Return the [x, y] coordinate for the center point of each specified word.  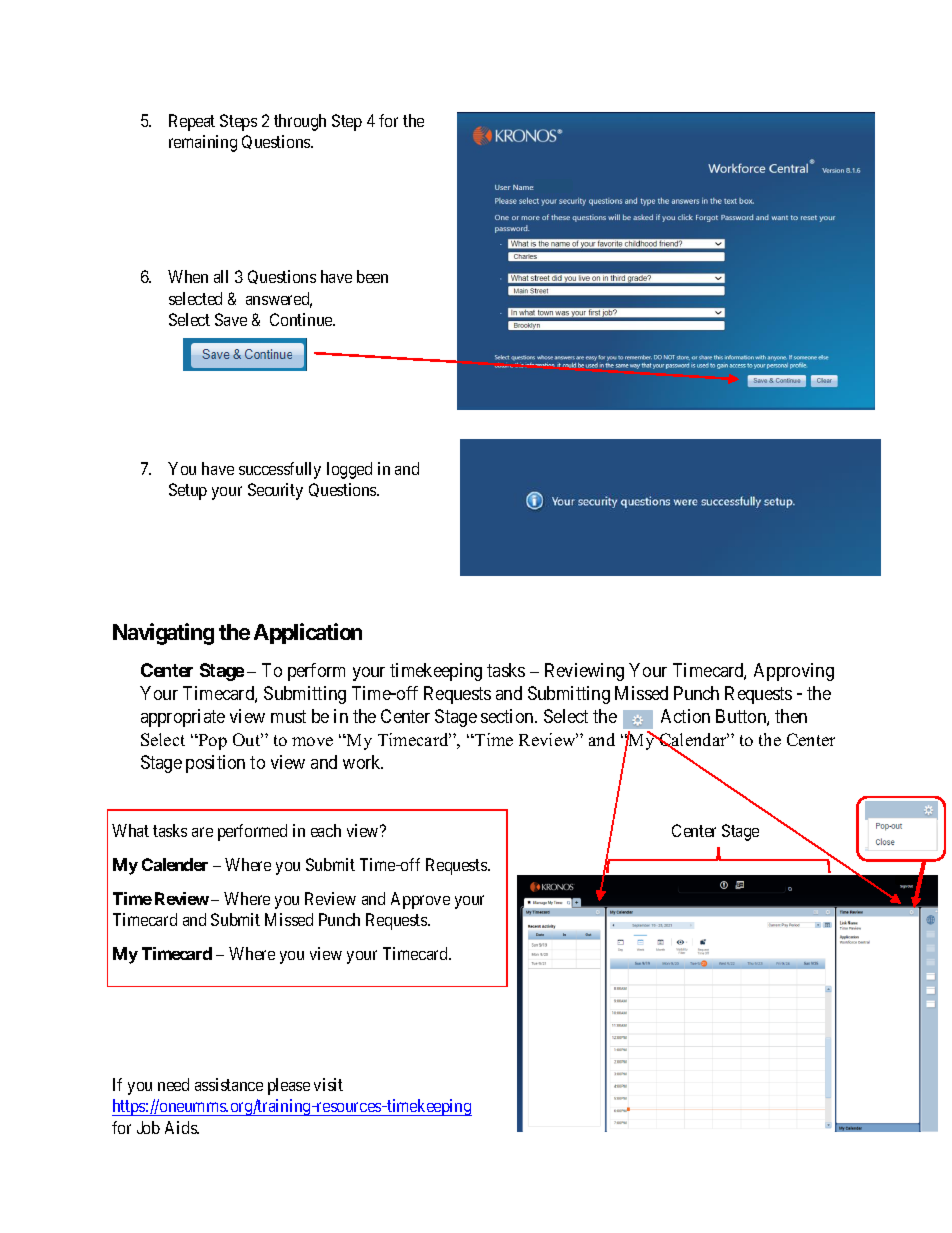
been [372, 276]
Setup [188, 491]
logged [349, 470]
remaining [203, 143]
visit [328, 1084]
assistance [229, 1084]
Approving [794, 672]
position [215, 764]
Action [685, 716]
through [300, 122]
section [508, 716]
